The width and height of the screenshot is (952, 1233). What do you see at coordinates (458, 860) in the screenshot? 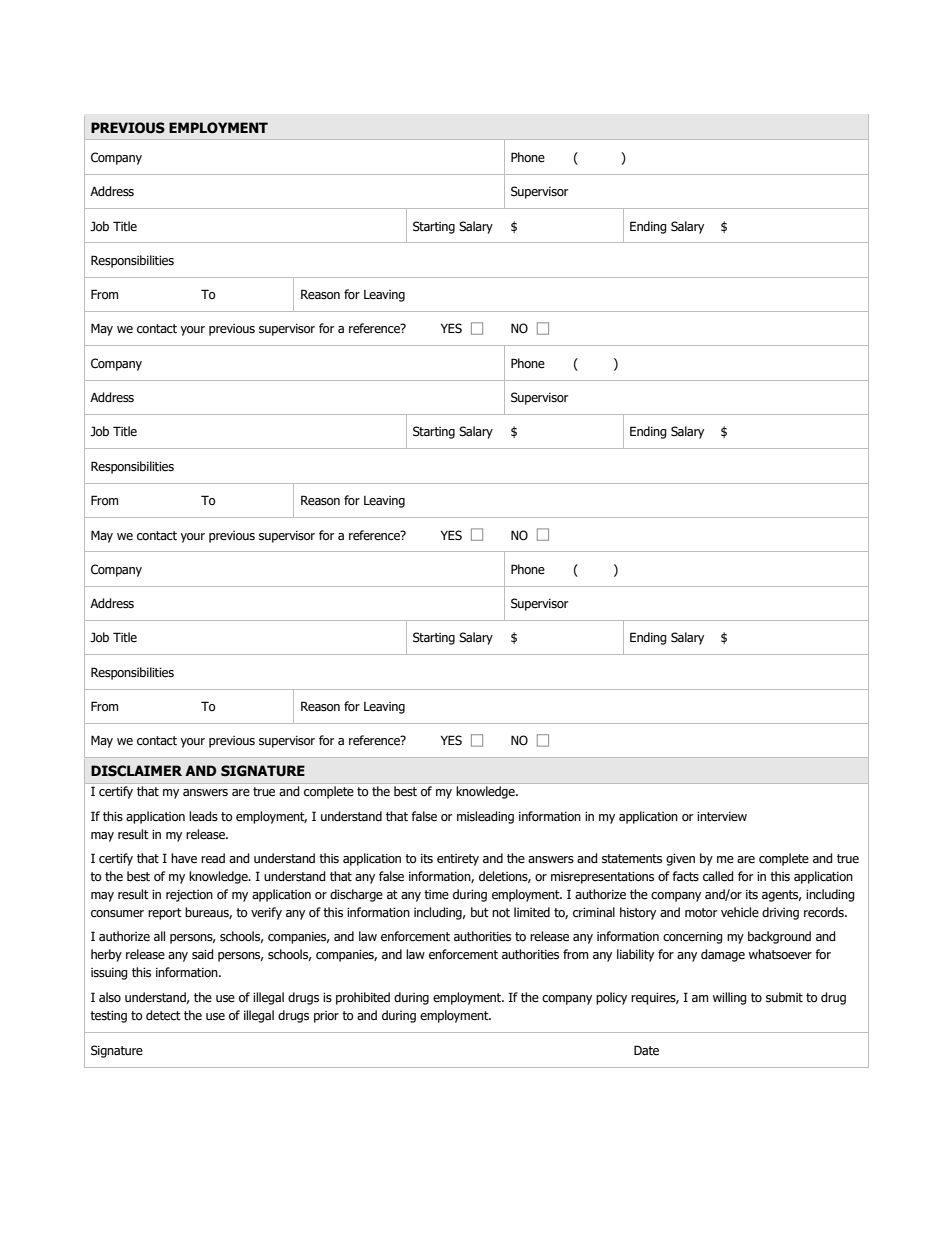
I see `entirety` at bounding box center [458, 860].
